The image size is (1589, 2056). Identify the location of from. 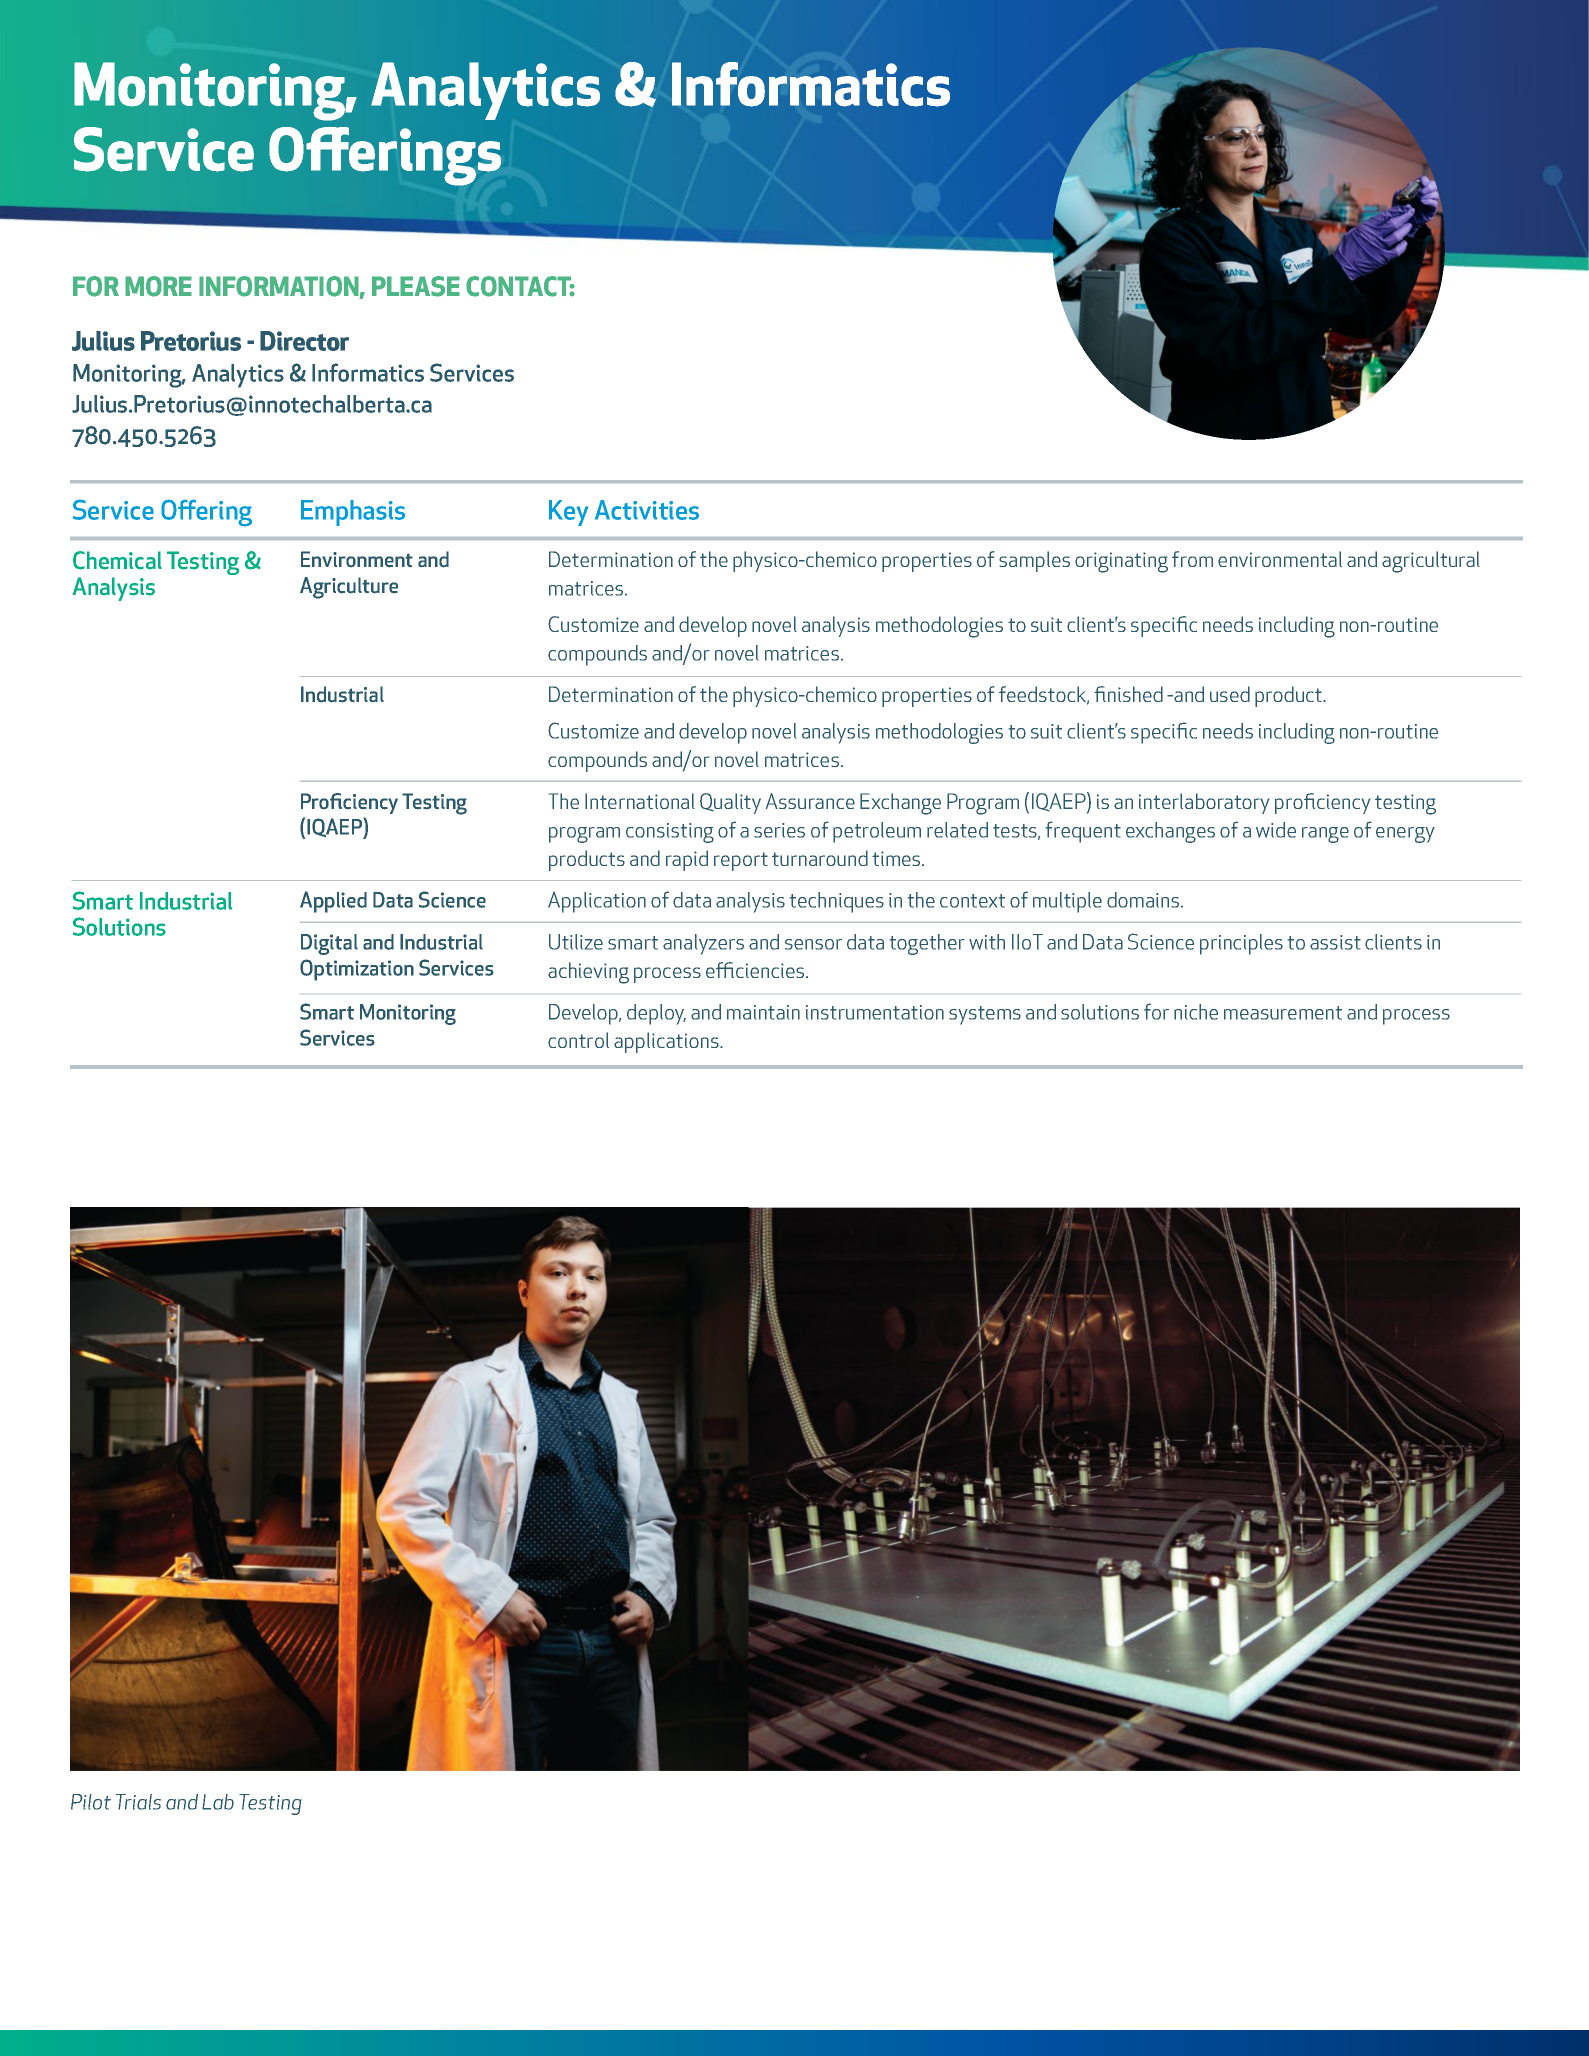
(1192, 559).
